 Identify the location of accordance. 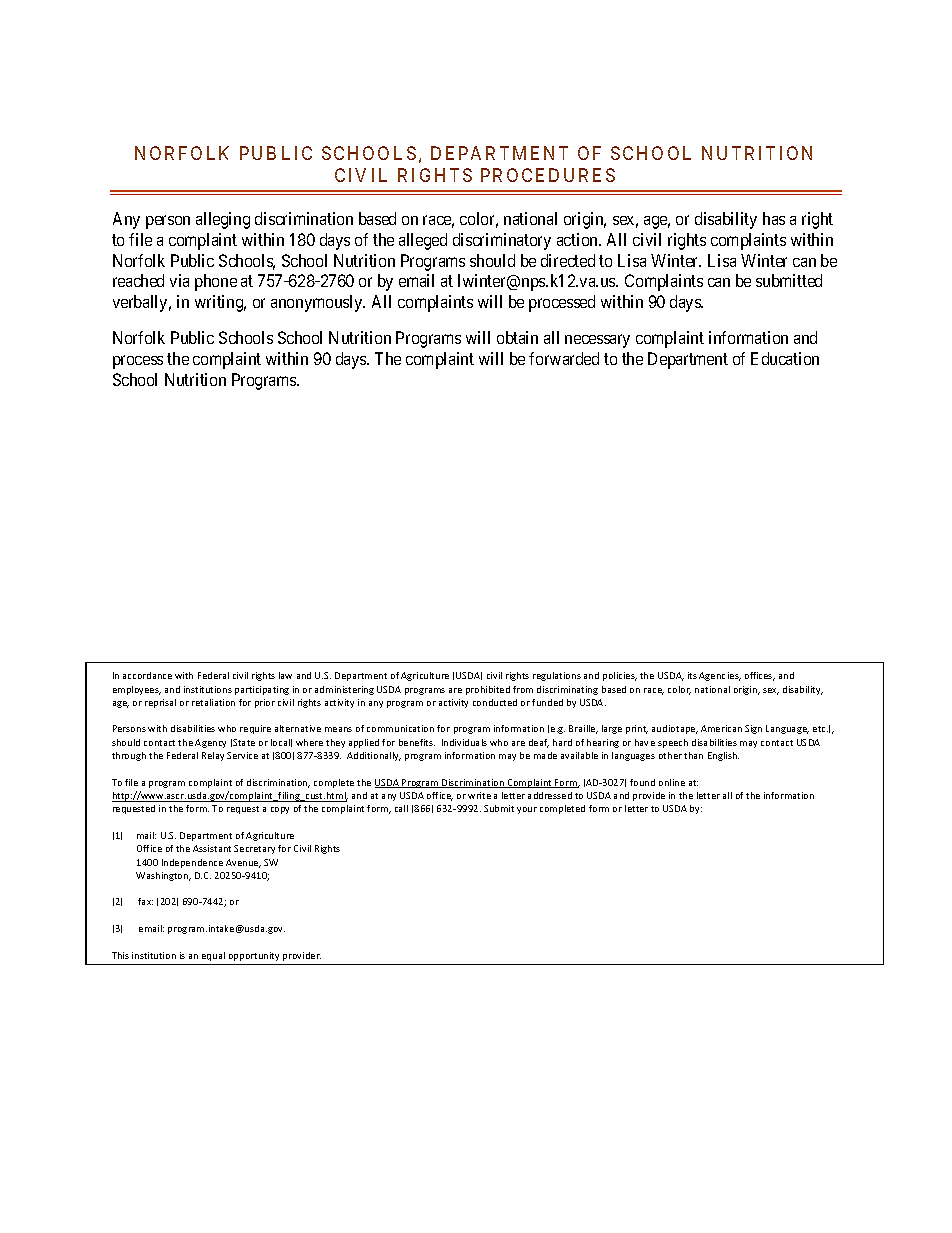
(147, 675).
